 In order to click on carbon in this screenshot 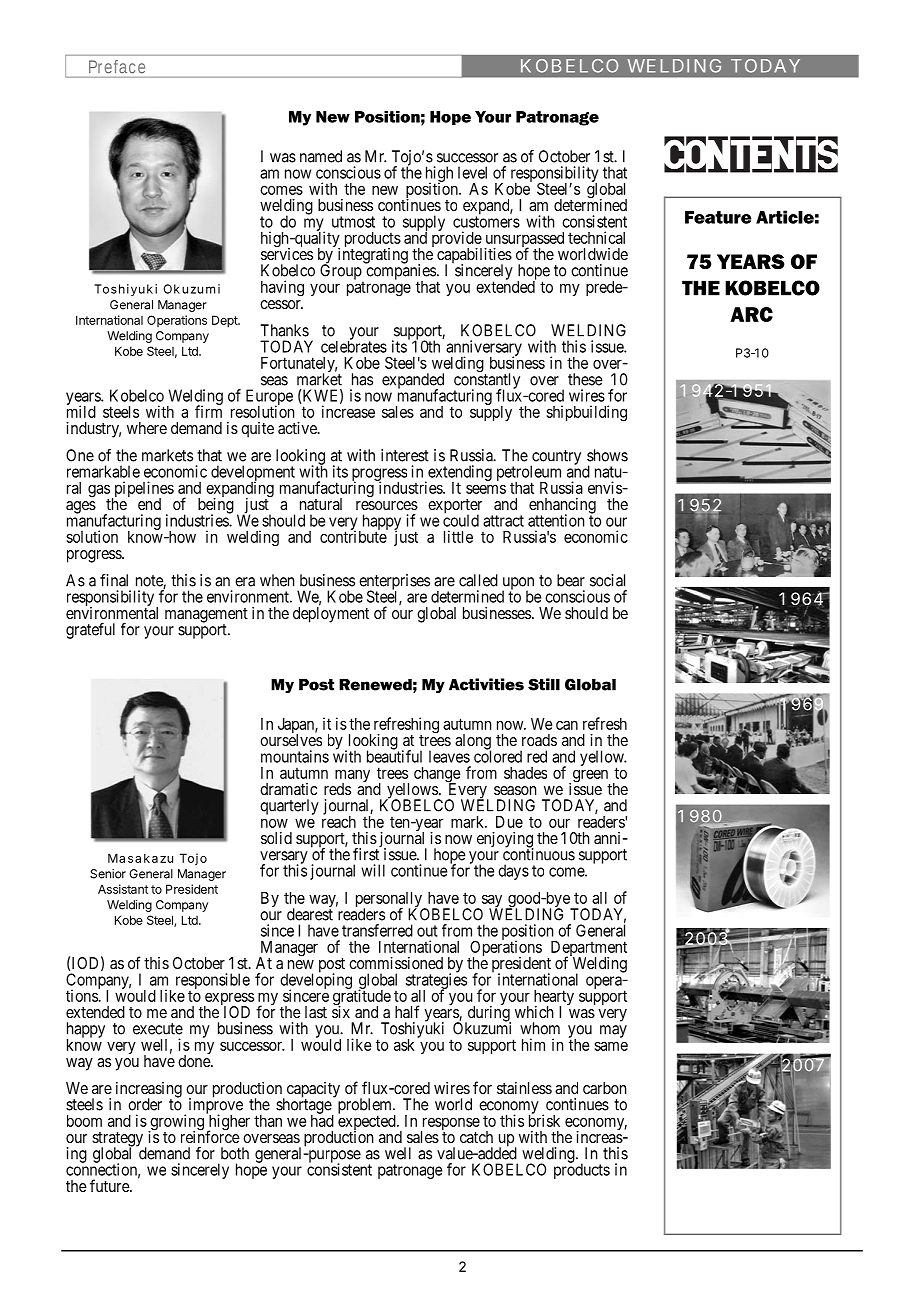, I will do `click(604, 1088)`.
